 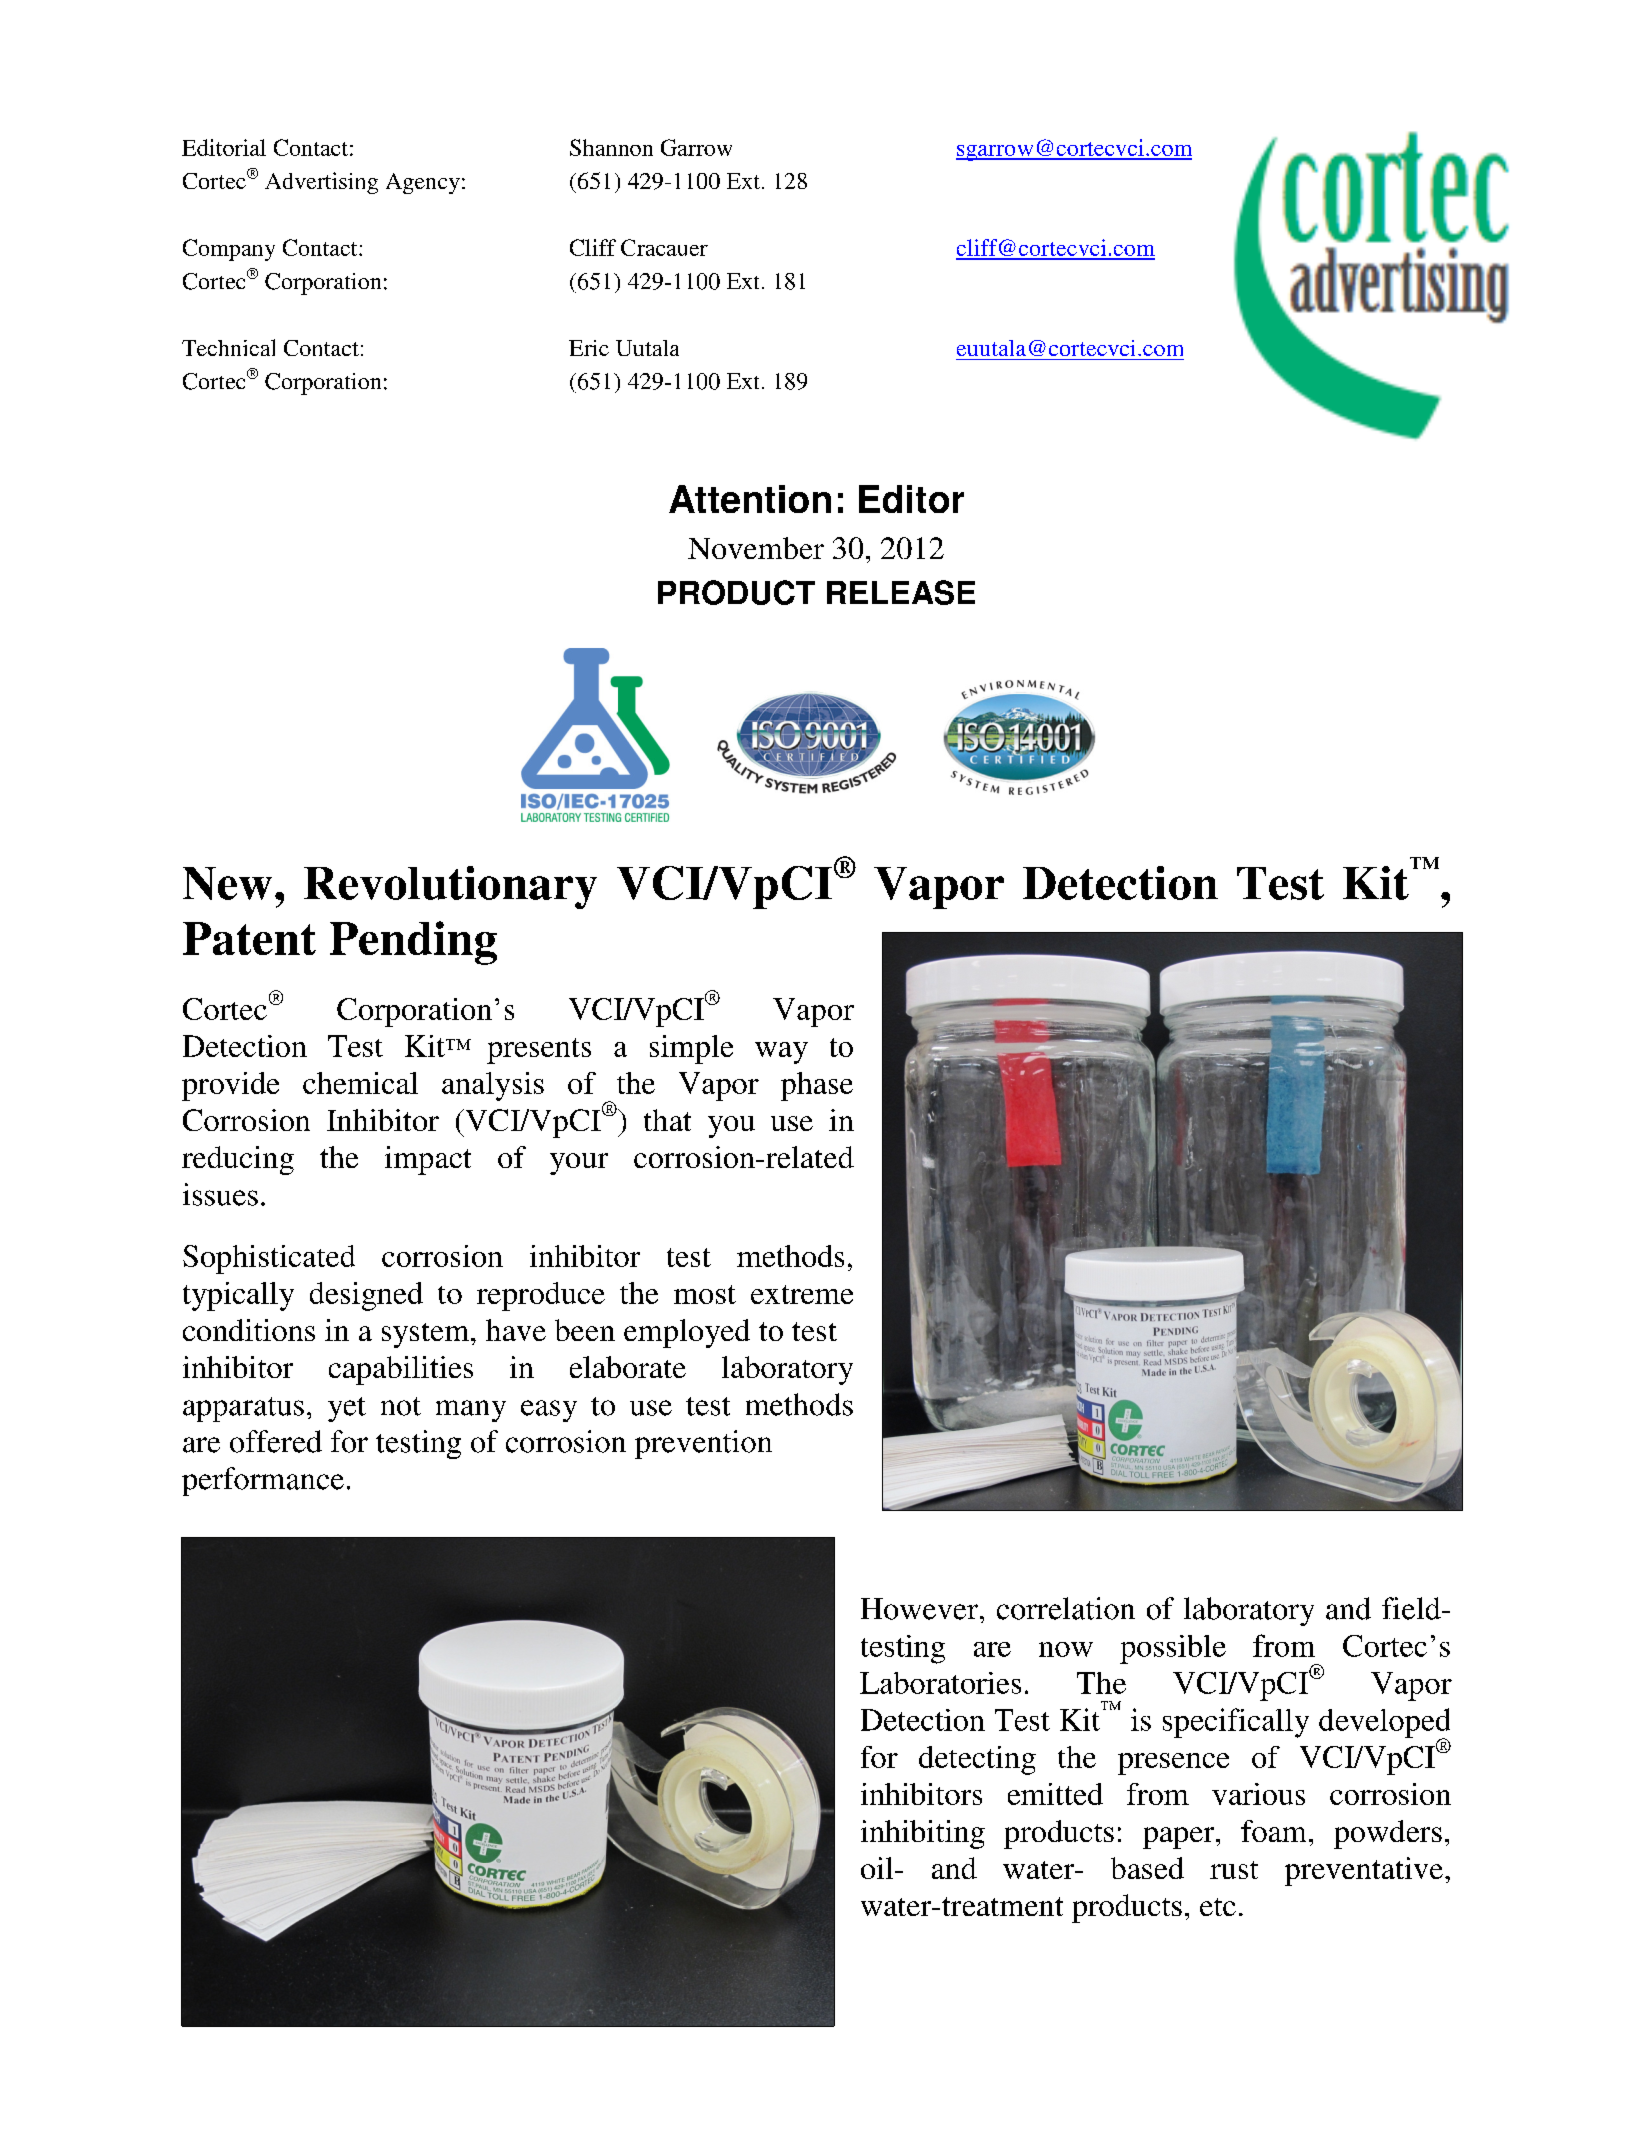 What do you see at coordinates (750, 499) in the page?
I see `Attention` at bounding box center [750, 499].
